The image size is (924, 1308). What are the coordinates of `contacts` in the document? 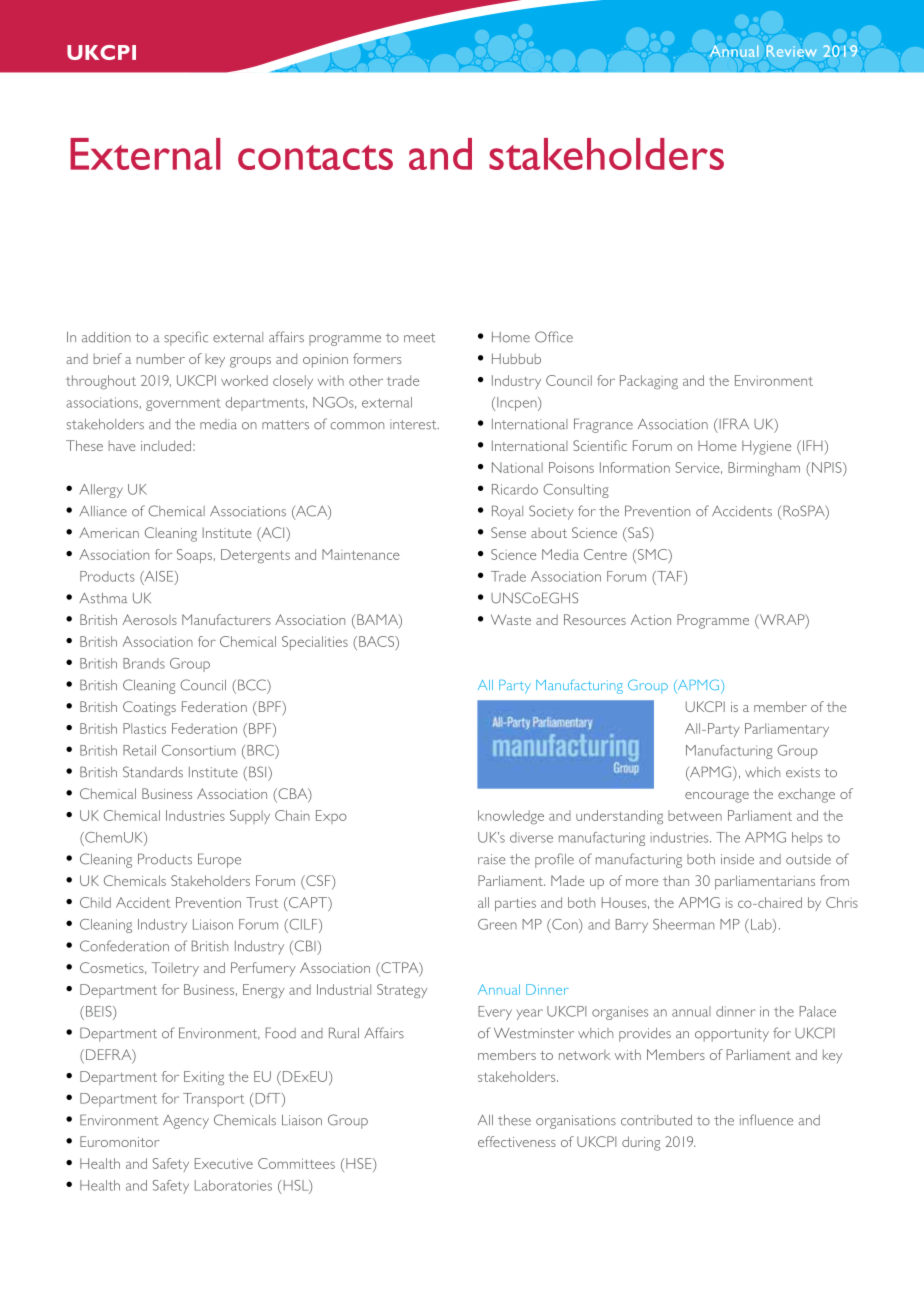 It's located at (315, 157).
